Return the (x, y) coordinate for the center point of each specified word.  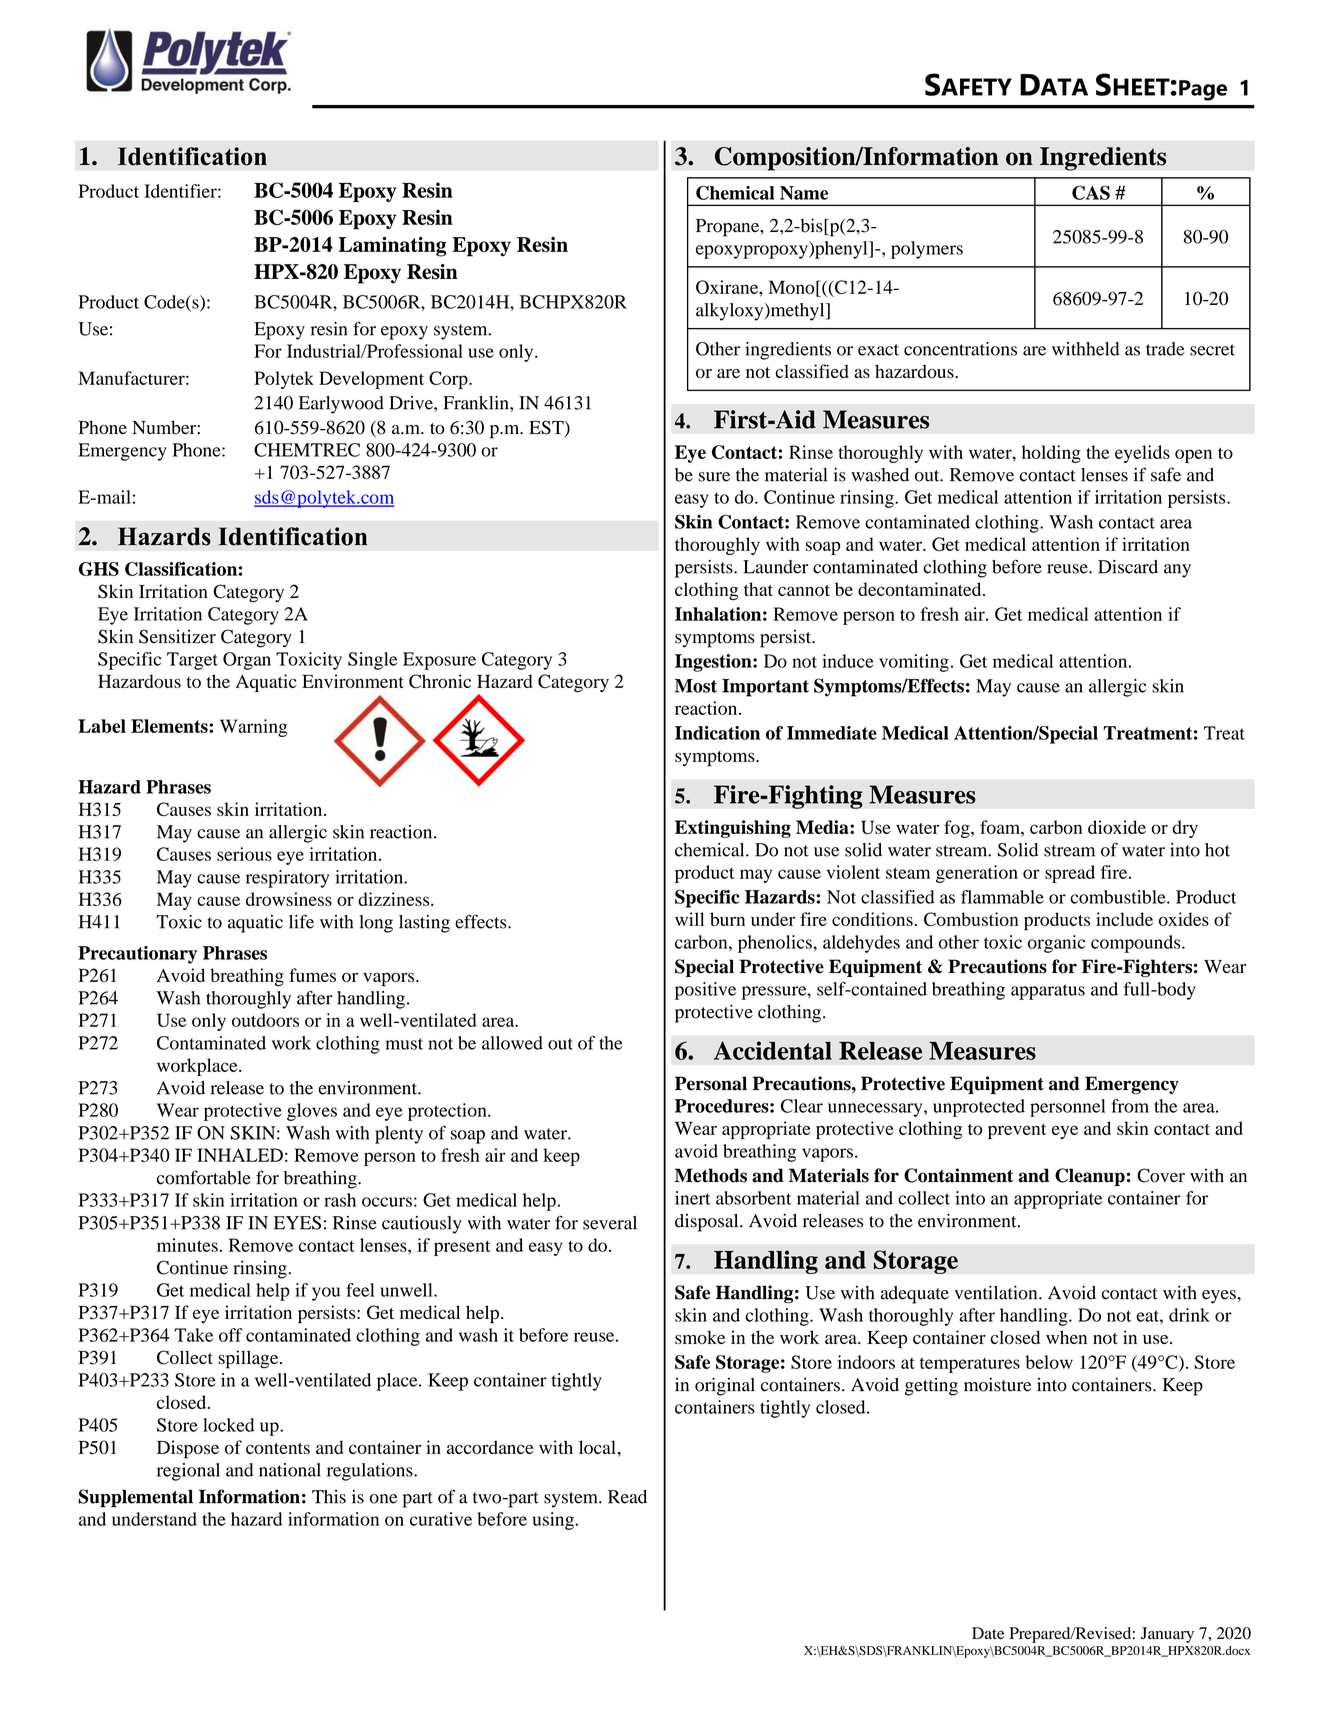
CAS (1091, 192)
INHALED (240, 1155)
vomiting (914, 663)
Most (696, 686)
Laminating (392, 247)
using (554, 1521)
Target (192, 661)
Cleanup (1090, 1177)
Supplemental (135, 1498)
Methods (711, 1175)
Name (804, 193)
